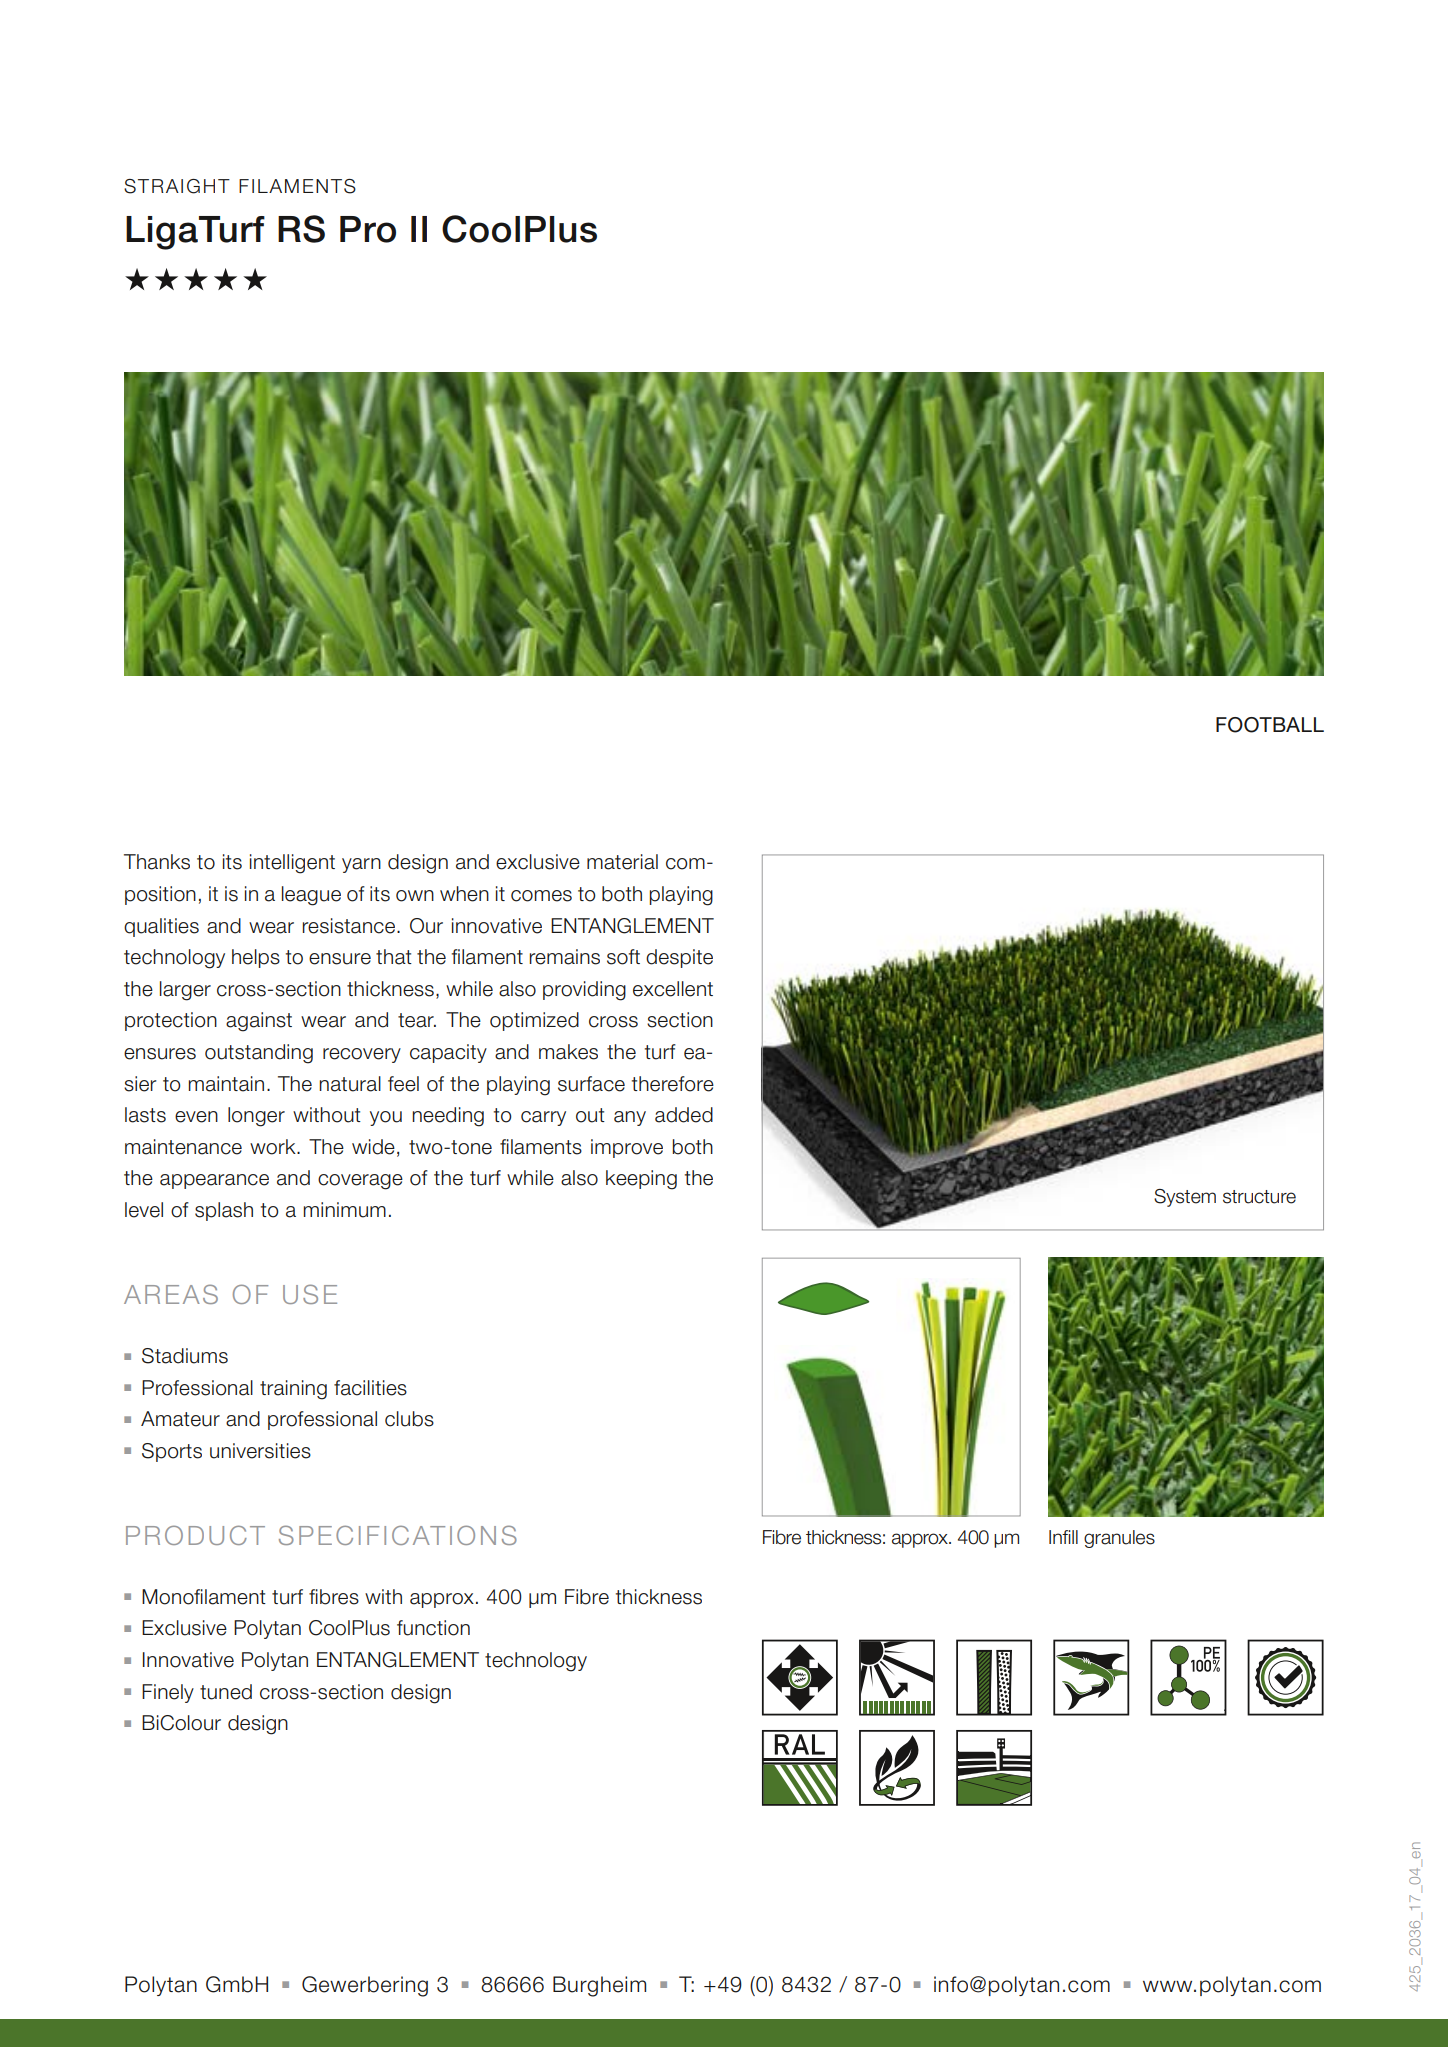 The width and height of the document is (1448, 2047). Describe the element at coordinates (292, 864) in the document. I see `intelligent` at that location.
